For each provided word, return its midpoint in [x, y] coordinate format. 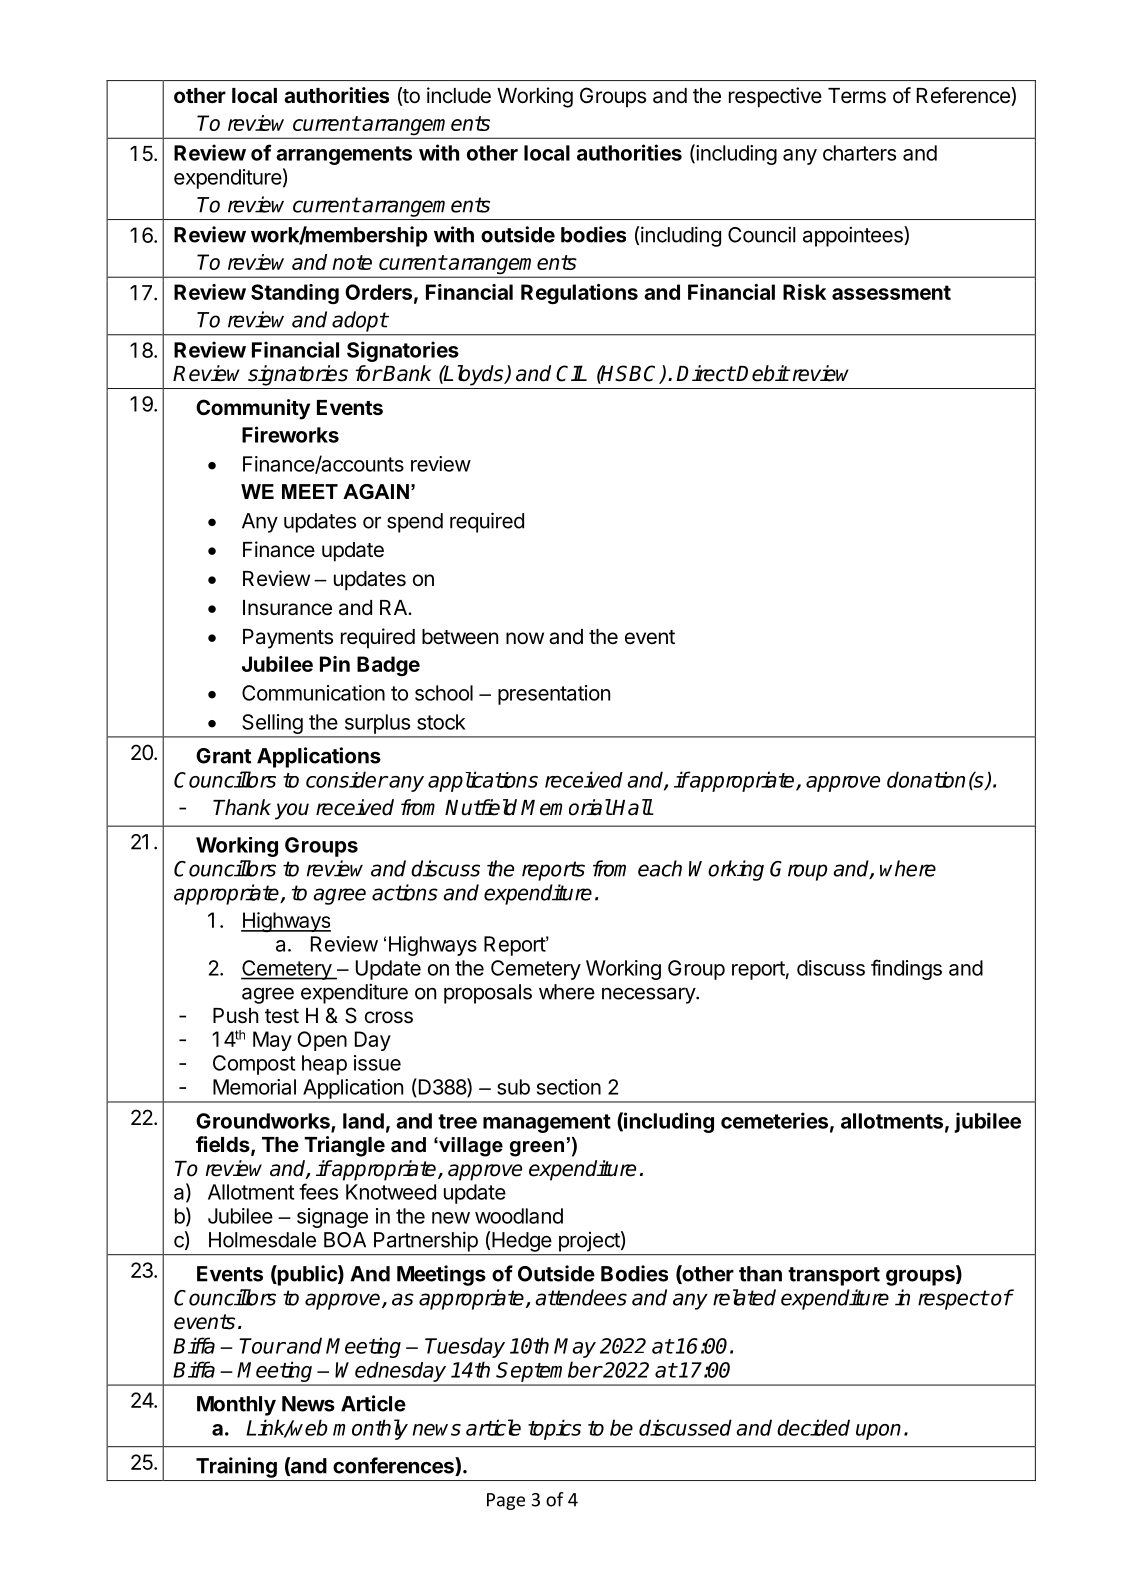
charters [859, 153]
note [352, 262]
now [525, 638]
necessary [649, 995]
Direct [705, 373]
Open [322, 1041]
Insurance [287, 608]
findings [906, 969]
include [459, 95]
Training [236, 1467]
